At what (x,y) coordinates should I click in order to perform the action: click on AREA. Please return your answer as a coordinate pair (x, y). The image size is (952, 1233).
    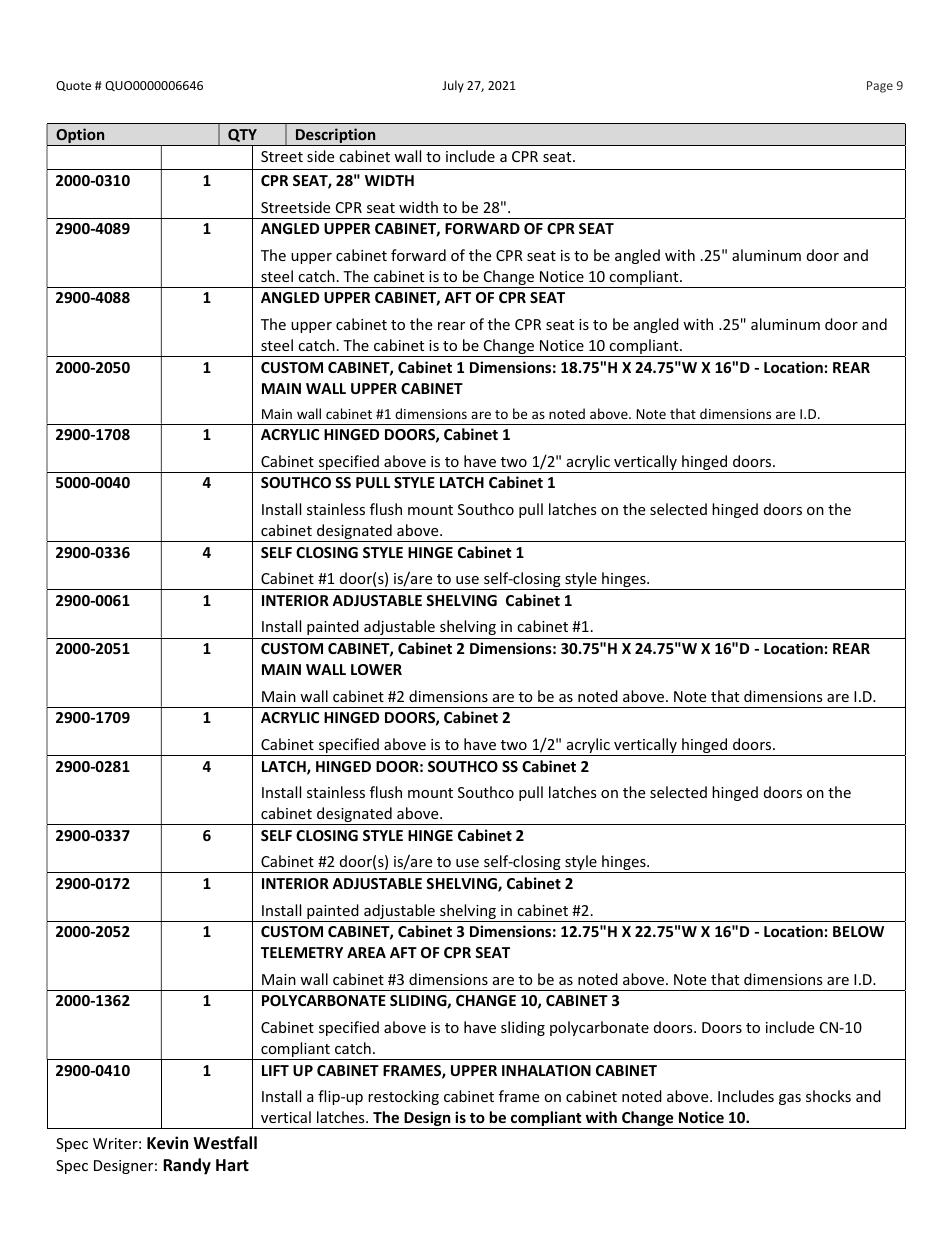
    Looking at the image, I should click on (366, 952).
